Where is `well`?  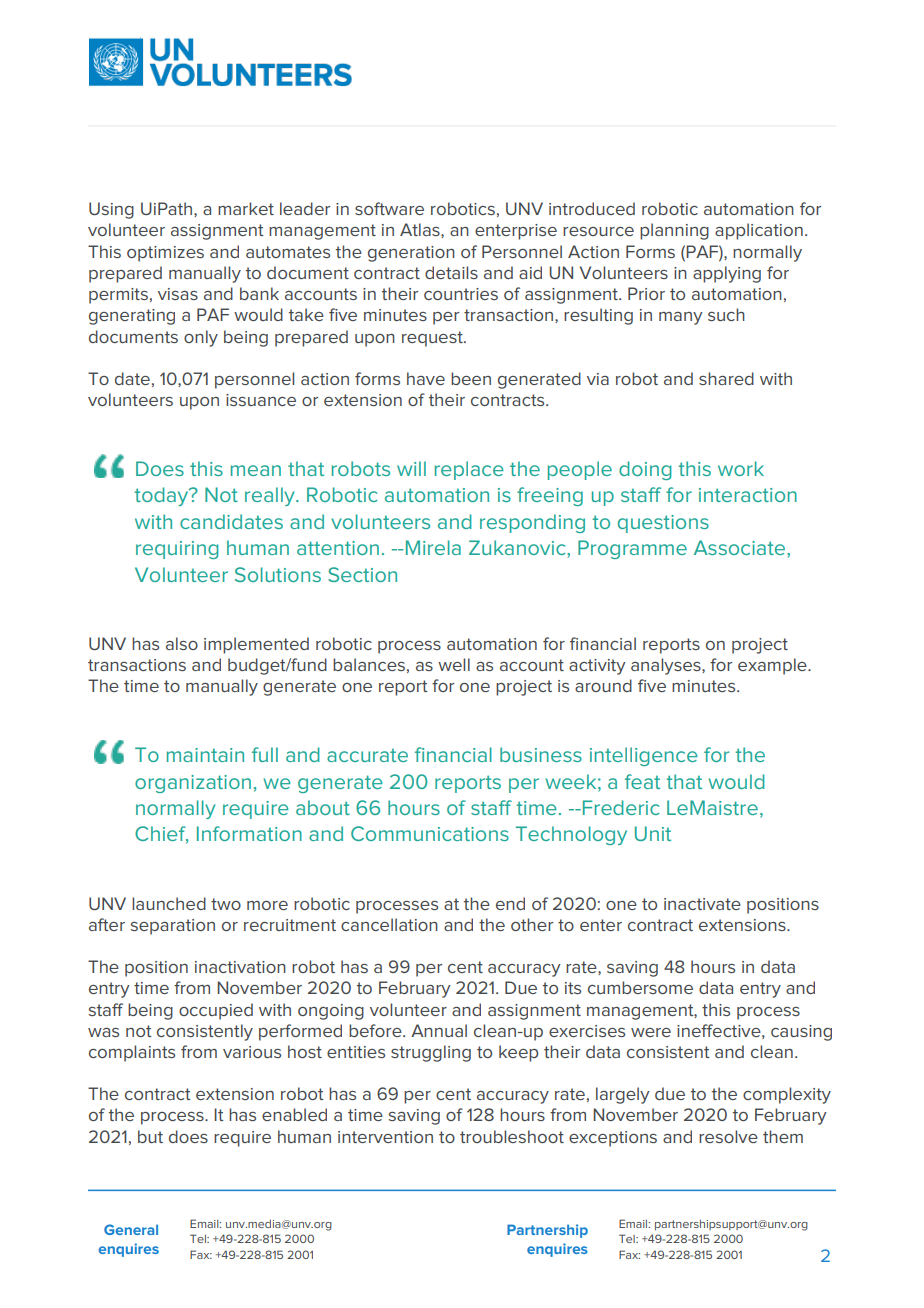 well is located at coordinates (454, 664).
